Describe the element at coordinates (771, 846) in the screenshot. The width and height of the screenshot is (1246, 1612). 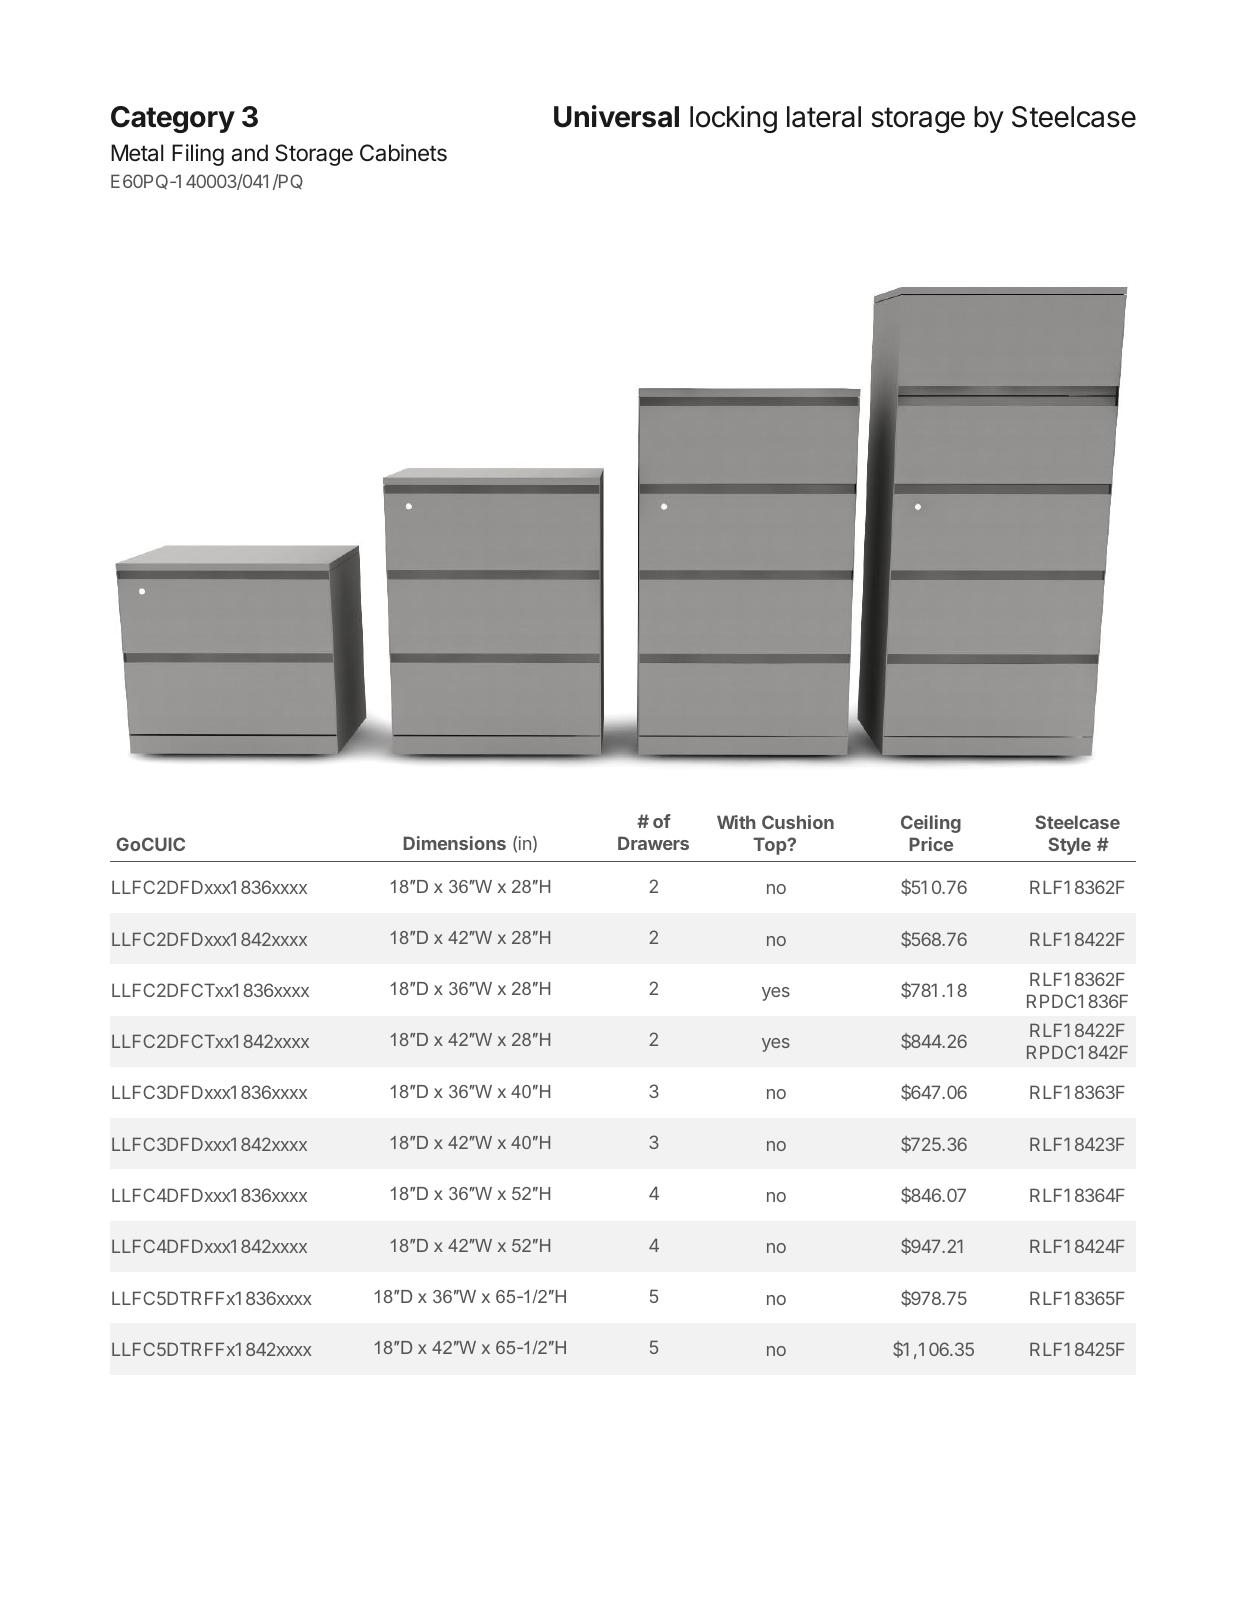
I see `Top` at that location.
